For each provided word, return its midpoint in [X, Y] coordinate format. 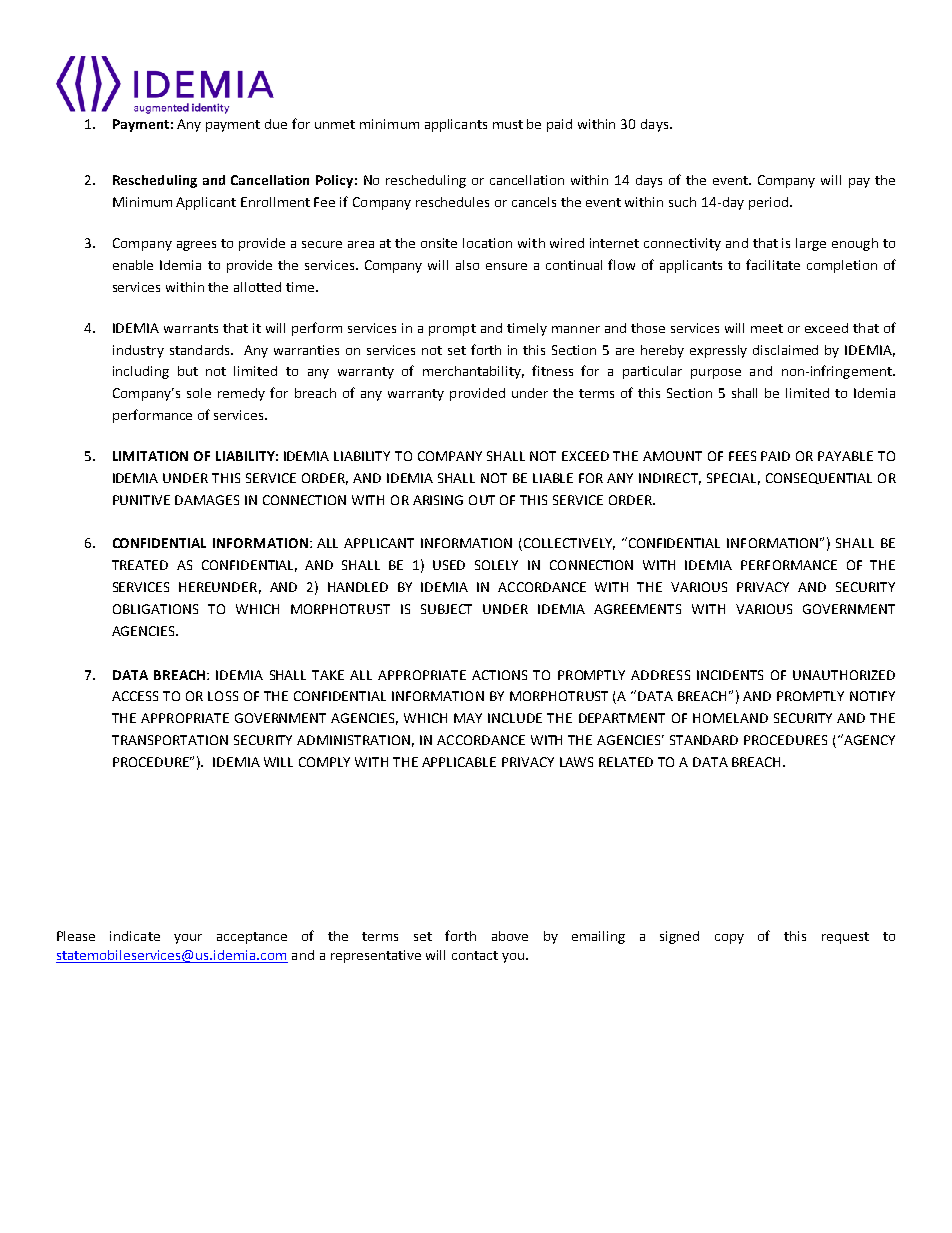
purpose [716, 374]
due [276, 124]
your [188, 939]
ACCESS [135, 696]
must [508, 124]
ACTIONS [499, 675]
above [510, 936]
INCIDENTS [730, 675]
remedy [241, 394]
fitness [552, 370]
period [768, 203]
